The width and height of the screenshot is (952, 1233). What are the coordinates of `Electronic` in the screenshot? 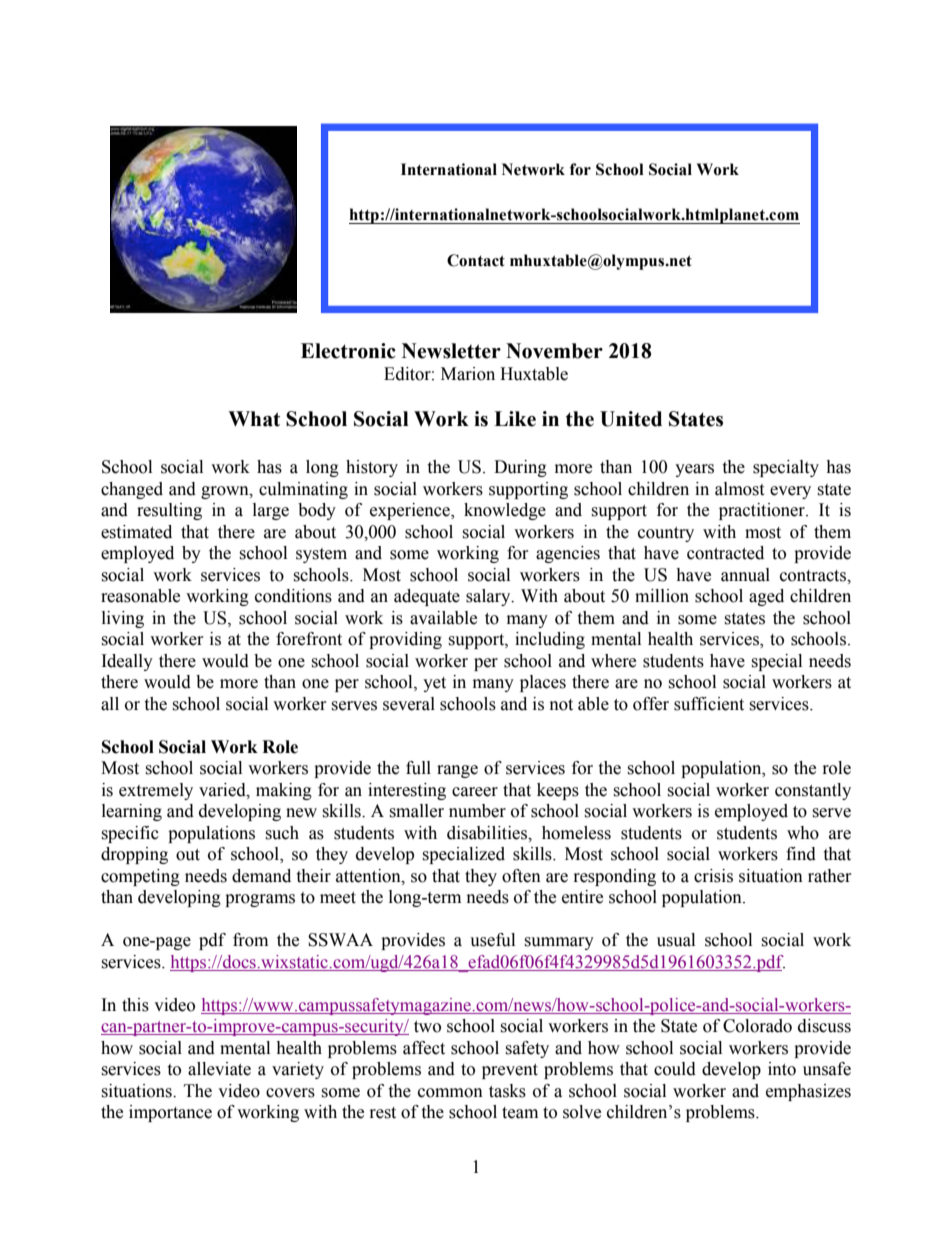 It's located at (348, 351).
